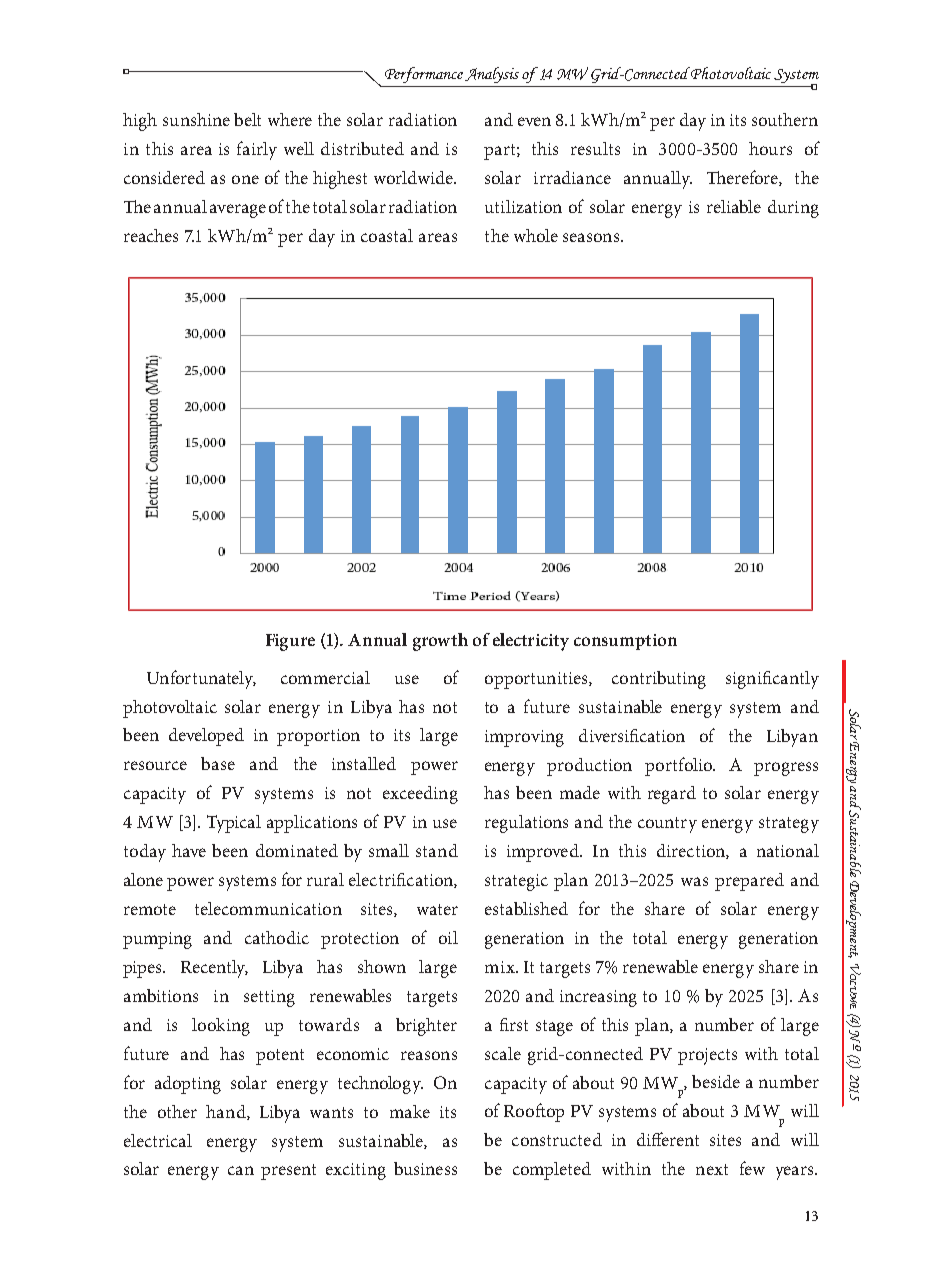 This image has height=1288, width=942. Describe the element at coordinates (536, 235) in the image. I see `whole` at that location.
